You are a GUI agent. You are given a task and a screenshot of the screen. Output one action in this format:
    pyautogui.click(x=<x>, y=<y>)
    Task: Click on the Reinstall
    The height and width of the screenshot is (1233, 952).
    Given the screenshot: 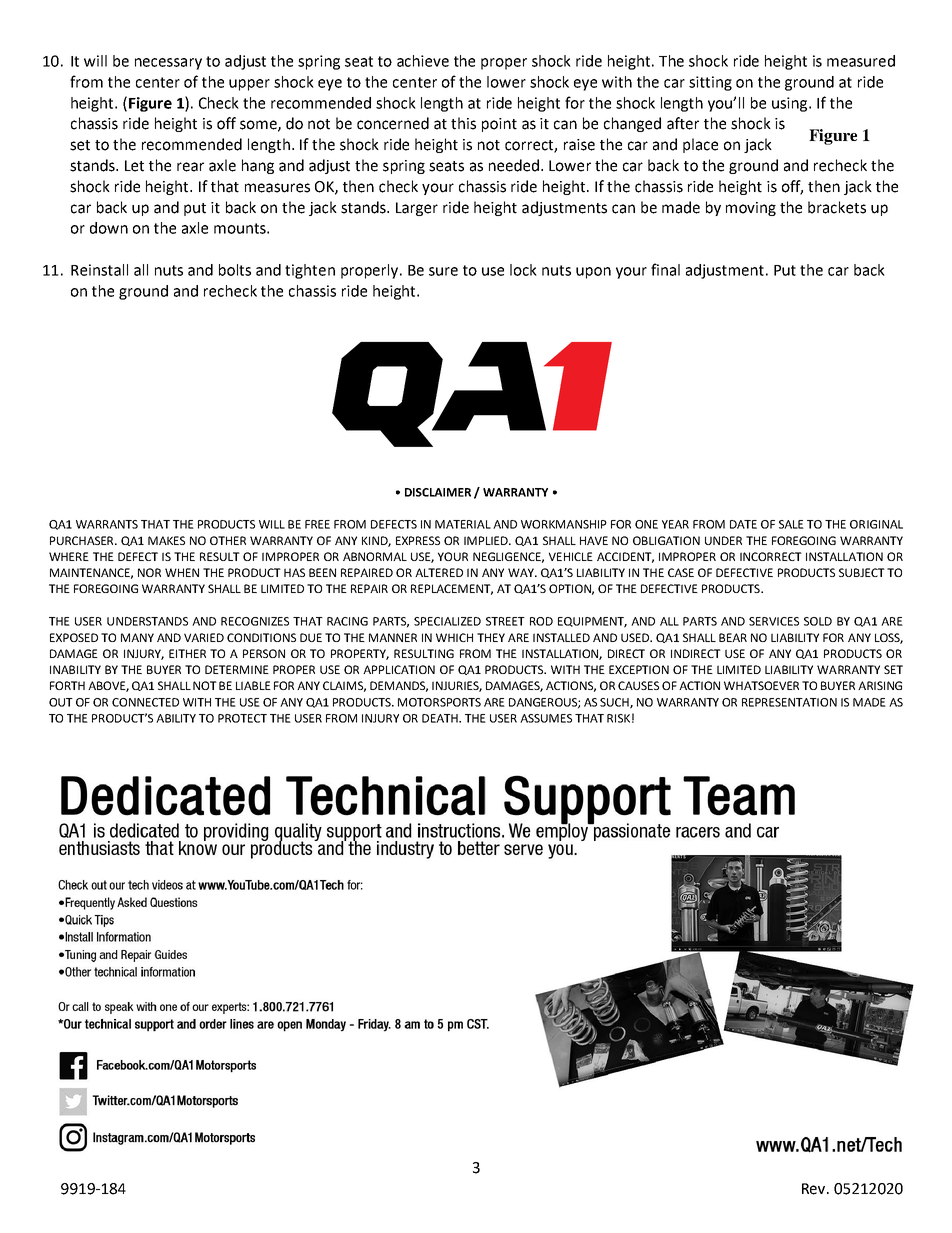 What is the action you would take?
    pyautogui.click(x=99, y=270)
